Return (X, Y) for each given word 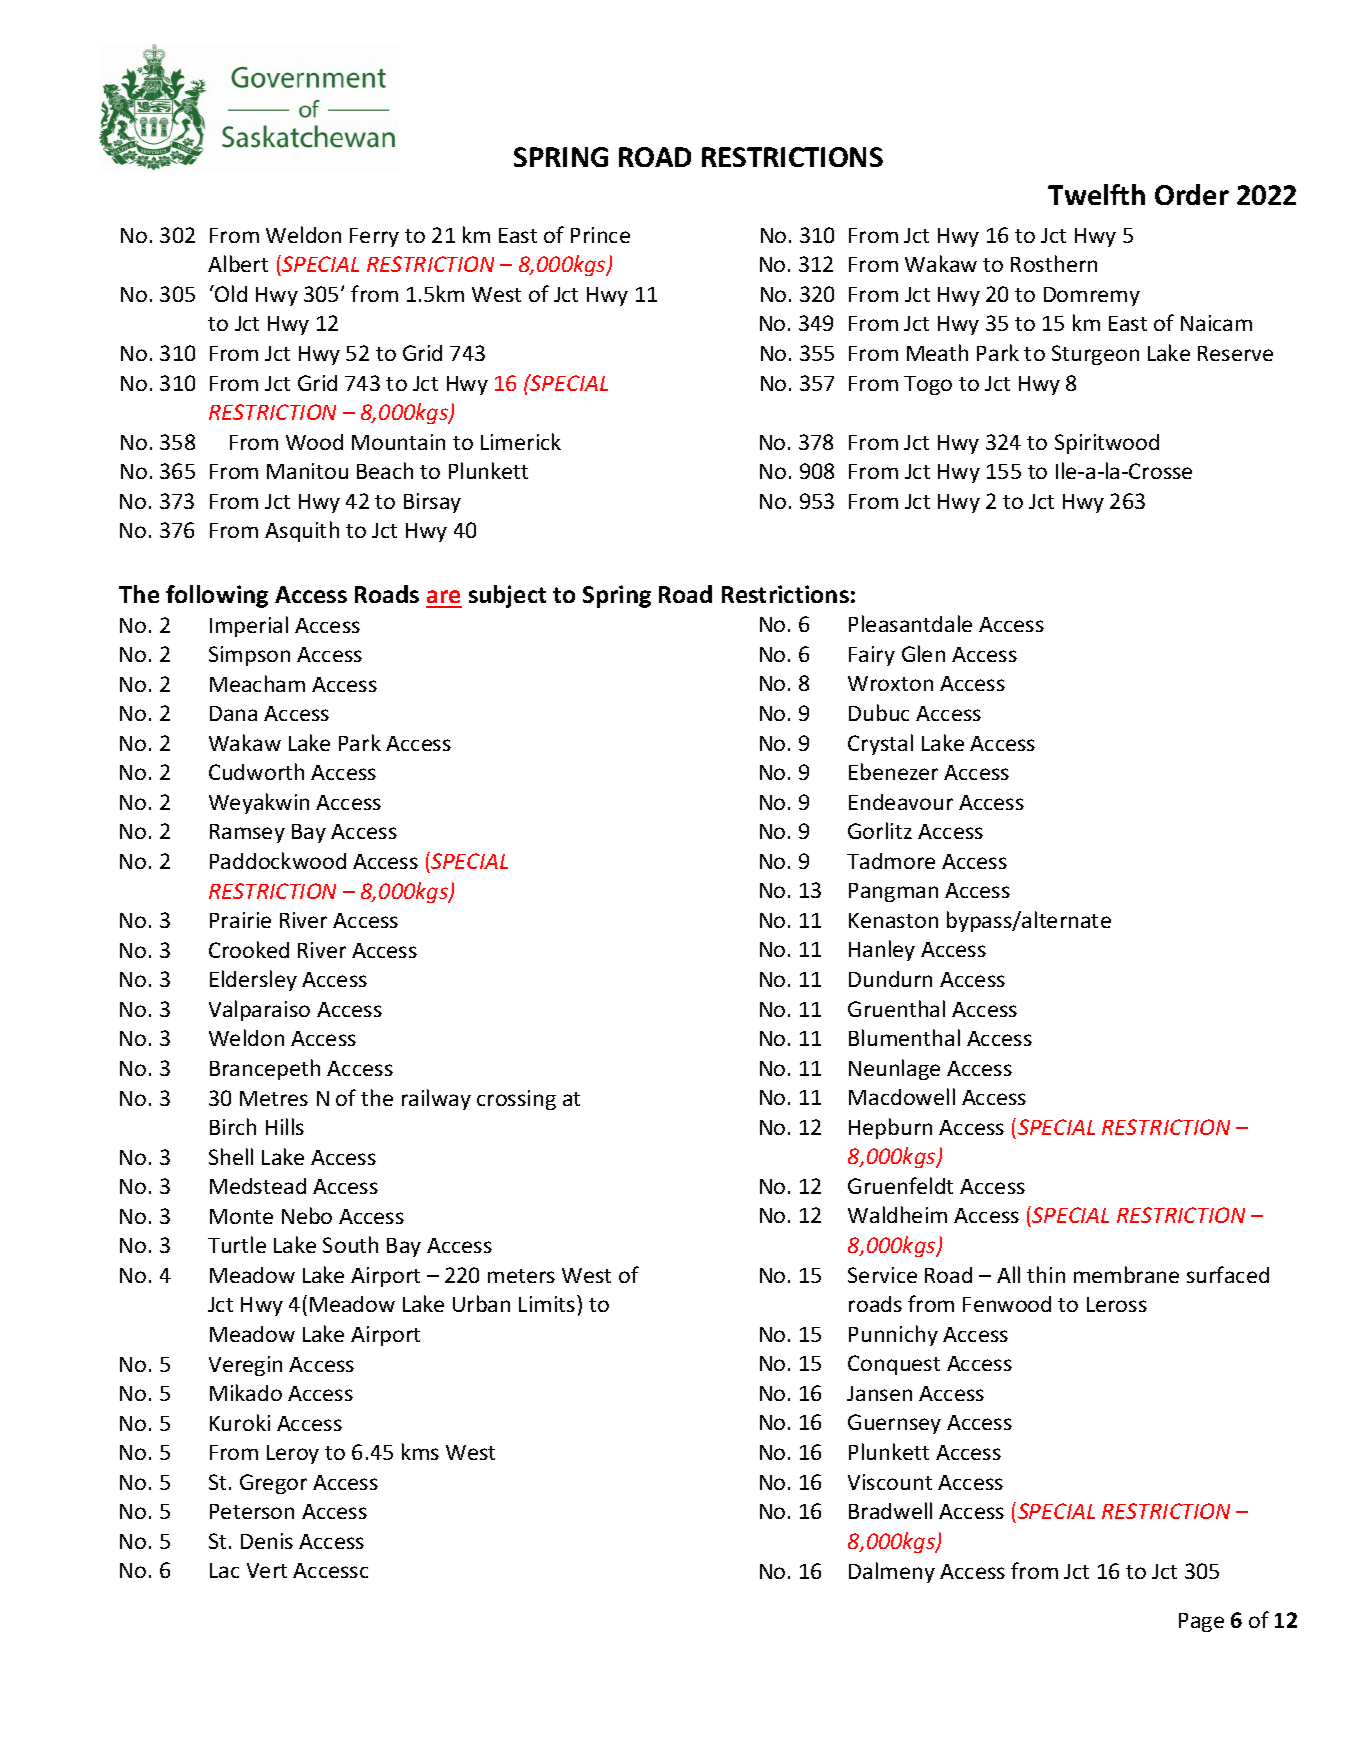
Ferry (374, 237)
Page (1201, 1622)
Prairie (240, 920)
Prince (600, 235)
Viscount (890, 1482)
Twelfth (1096, 194)
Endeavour (901, 802)
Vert (267, 1570)
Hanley (882, 950)
